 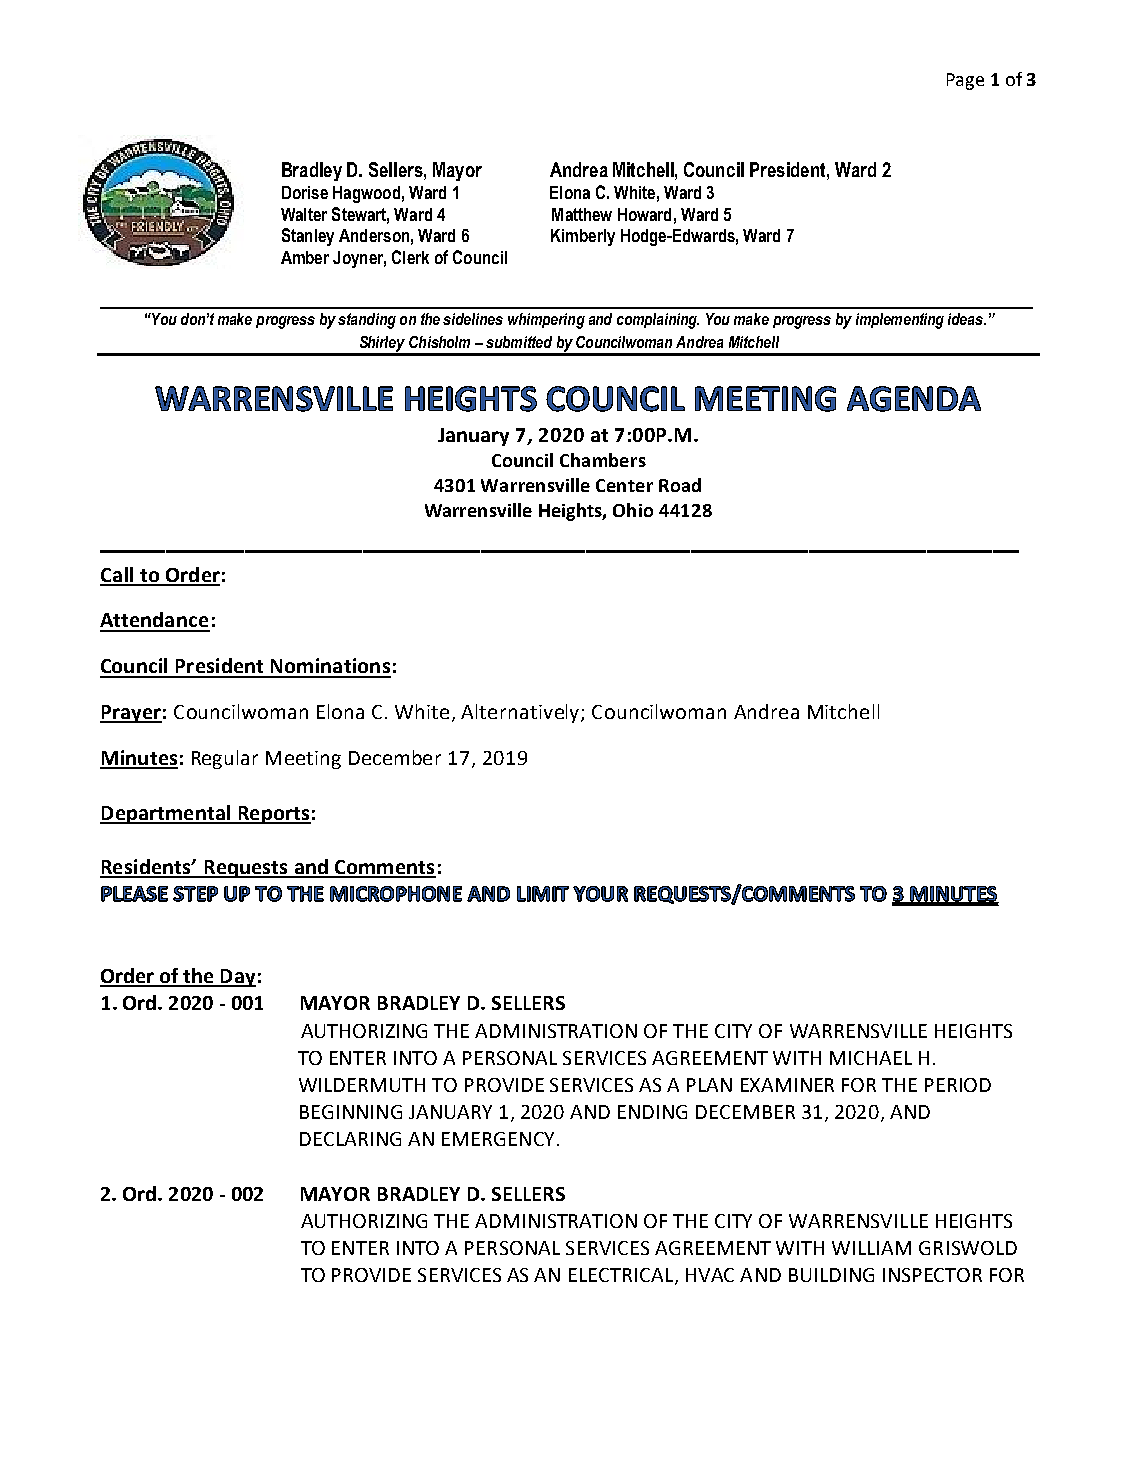 I want to click on MICHAEL, so click(x=871, y=1058).
